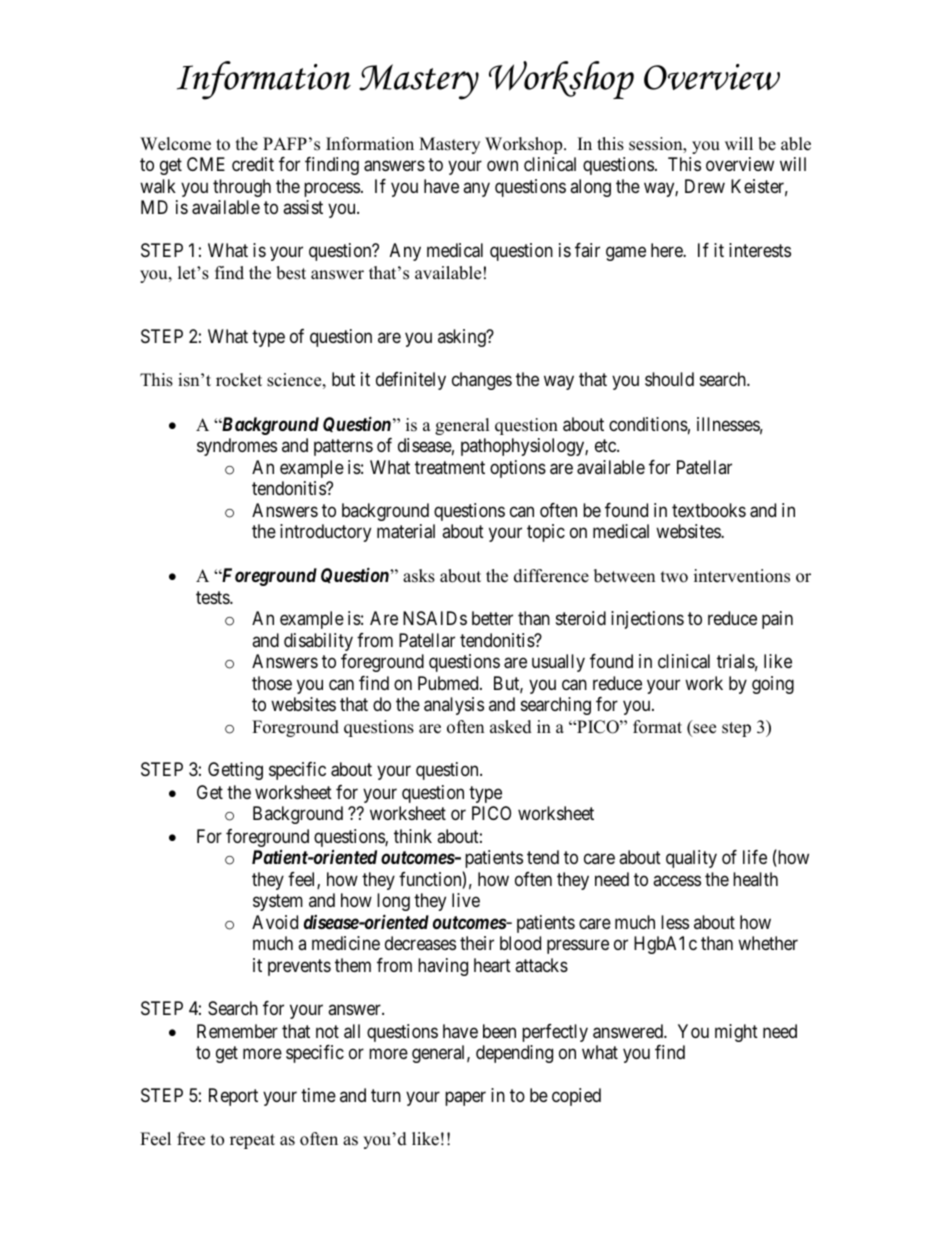  What do you see at coordinates (242, 188) in the screenshot?
I see `through` at bounding box center [242, 188].
